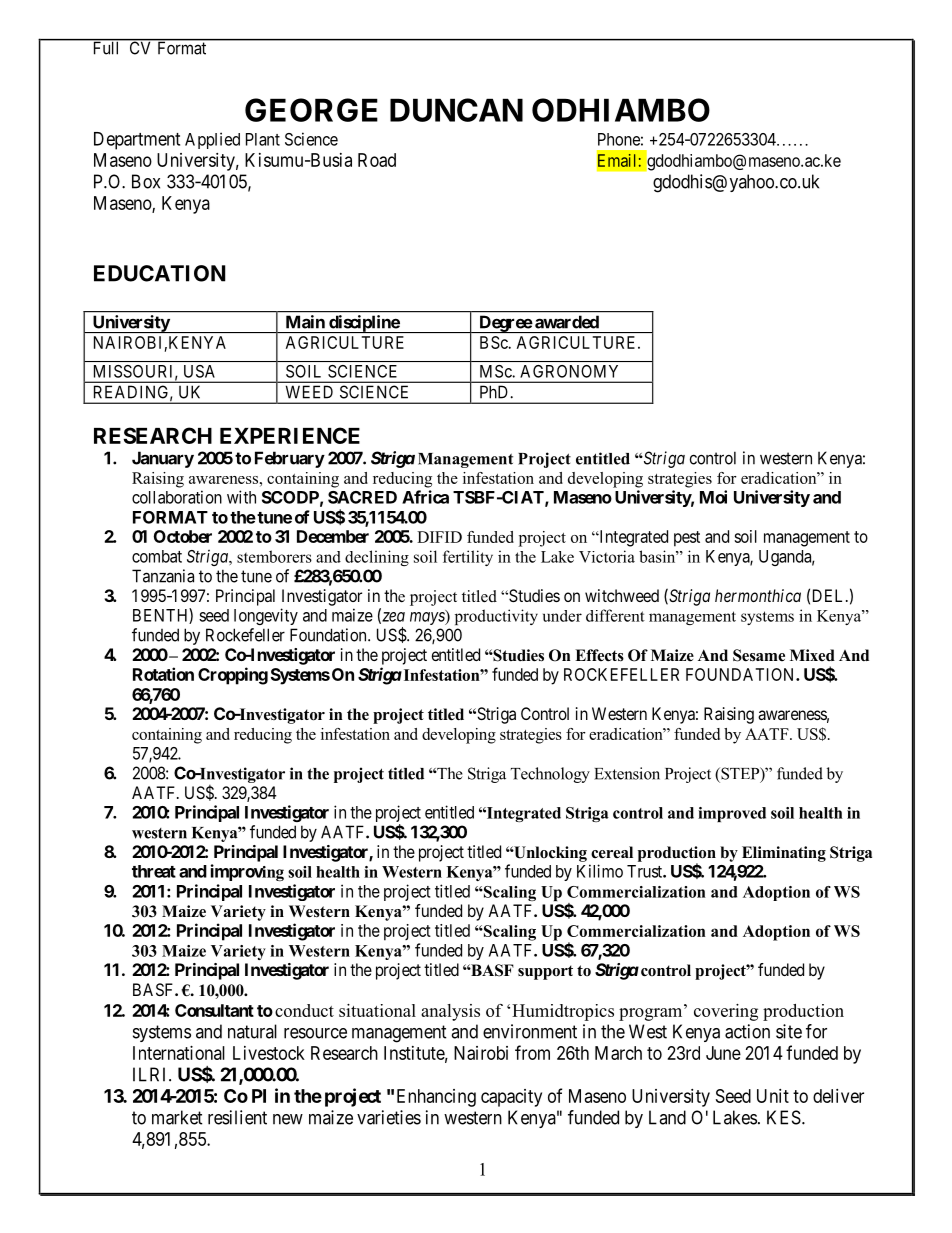 The height and width of the screenshot is (1233, 952). Describe the element at coordinates (177, 1117) in the screenshot. I see `market` at that location.
